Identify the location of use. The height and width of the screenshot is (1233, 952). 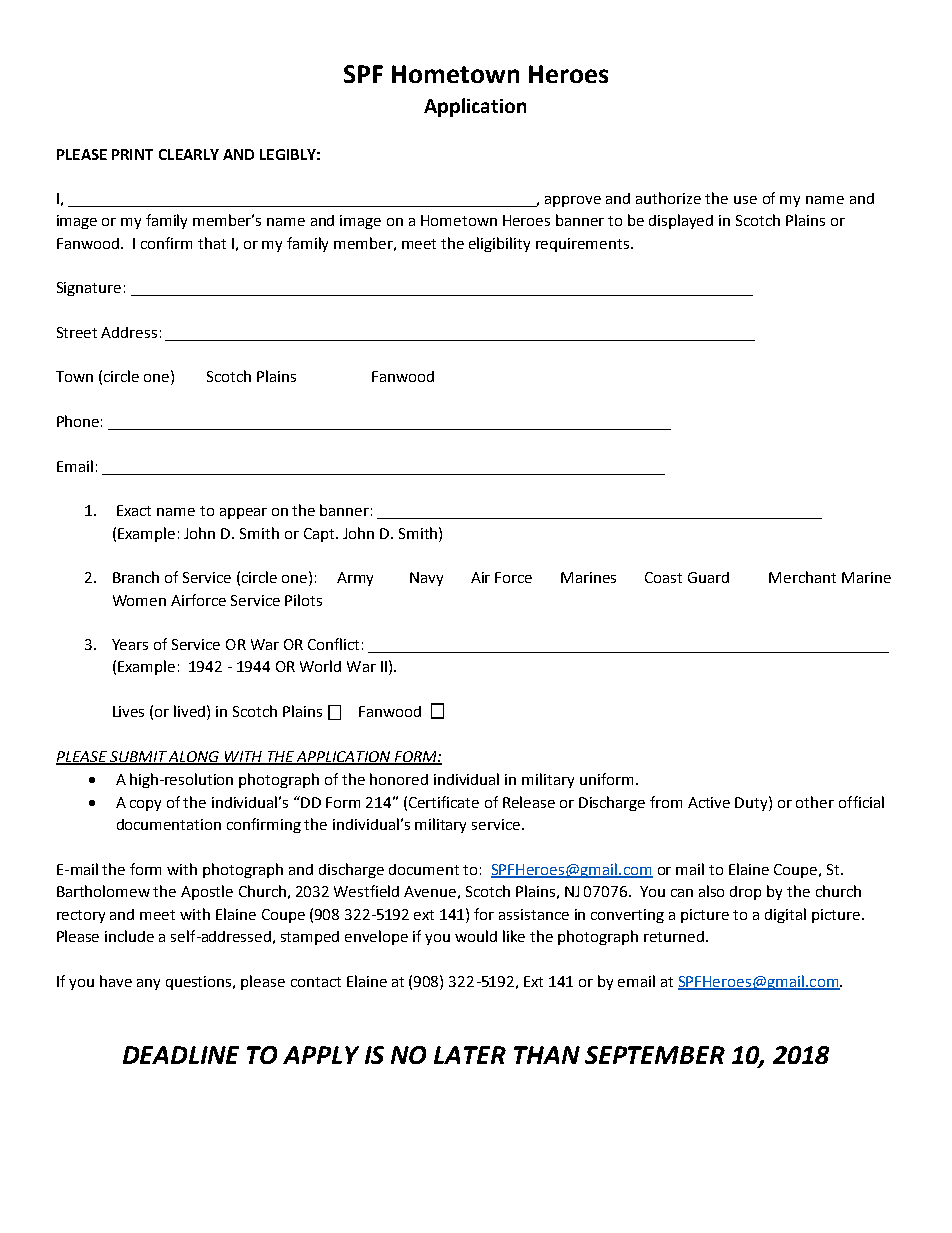
(745, 200).
